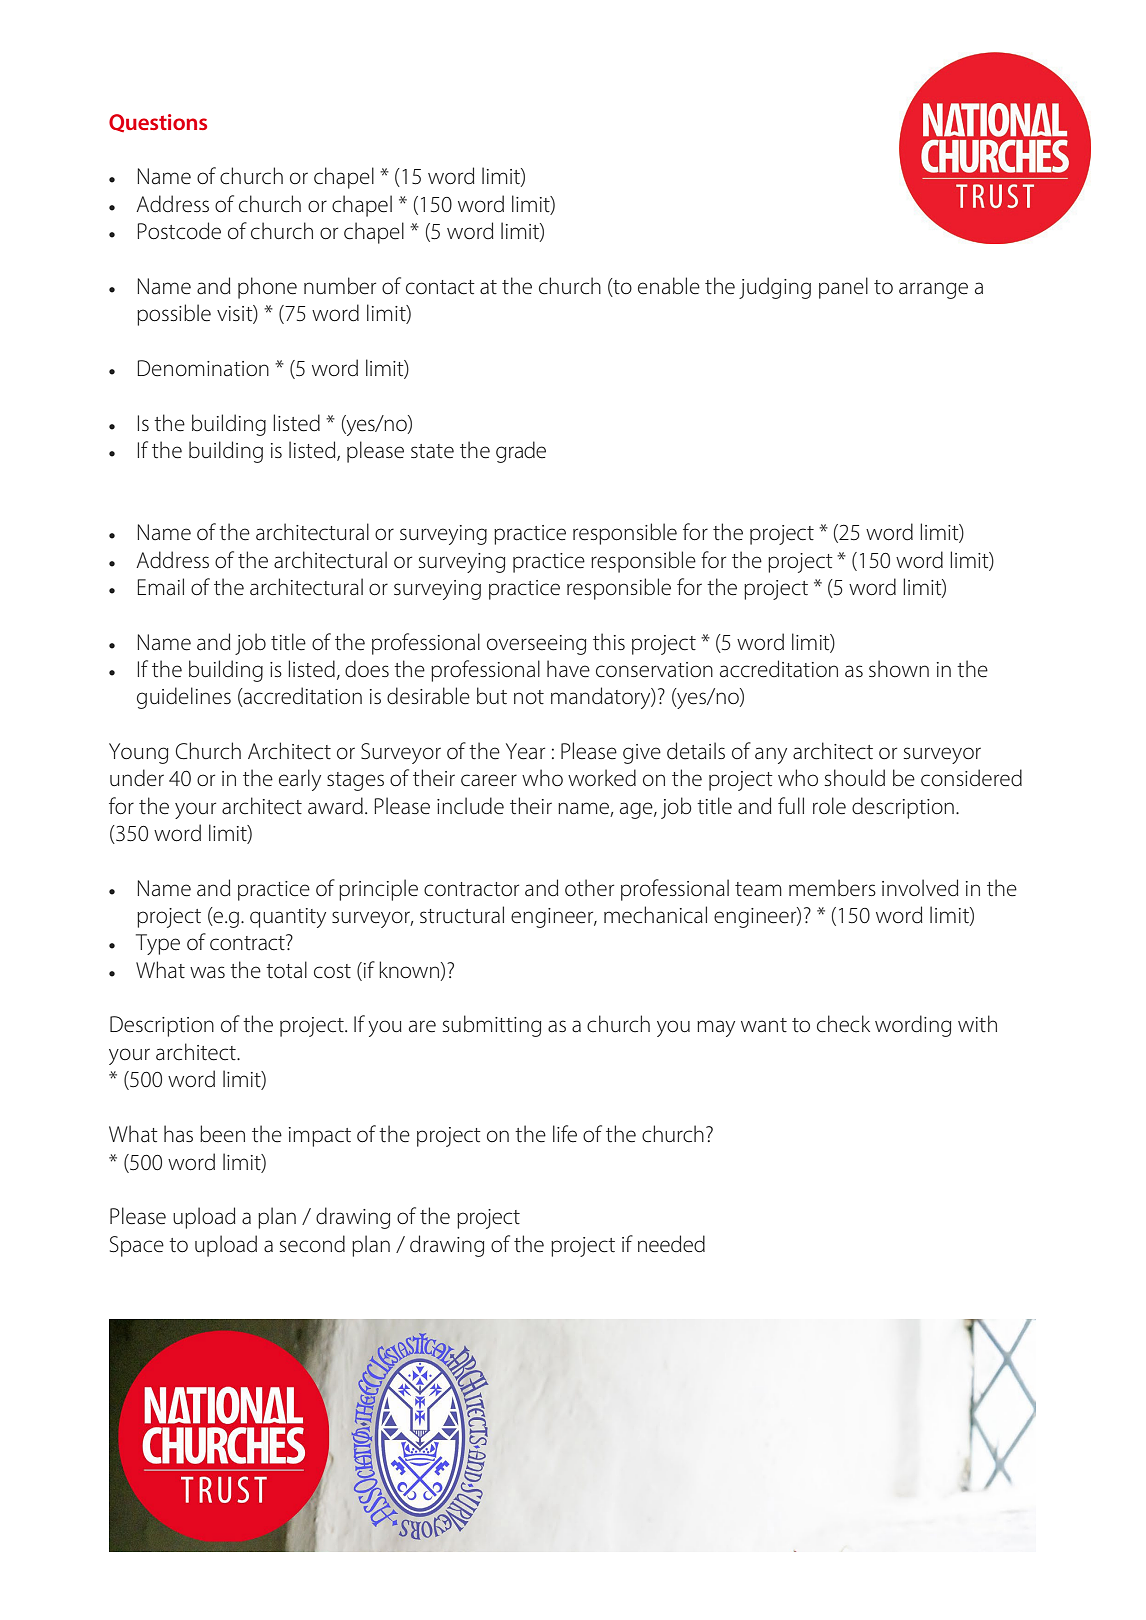 Image resolution: width=1146 pixels, height=1620 pixels. What do you see at coordinates (158, 123) in the screenshot?
I see `Questions` at bounding box center [158, 123].
